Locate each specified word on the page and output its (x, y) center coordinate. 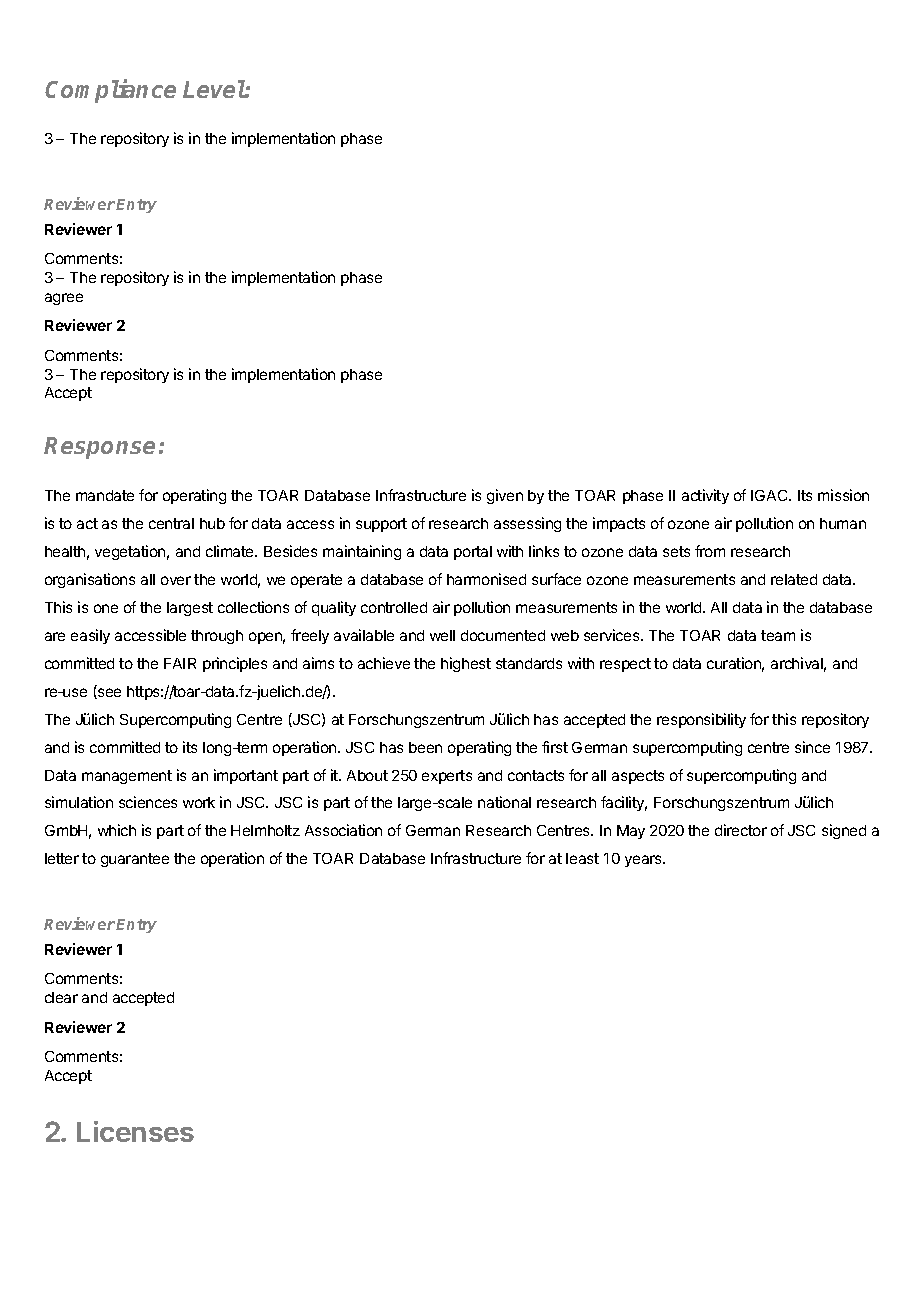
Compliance (110, 91)
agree (64, 299)
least (582, 858)
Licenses (135, 1131)
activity (705, 496)
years (645, 861)
